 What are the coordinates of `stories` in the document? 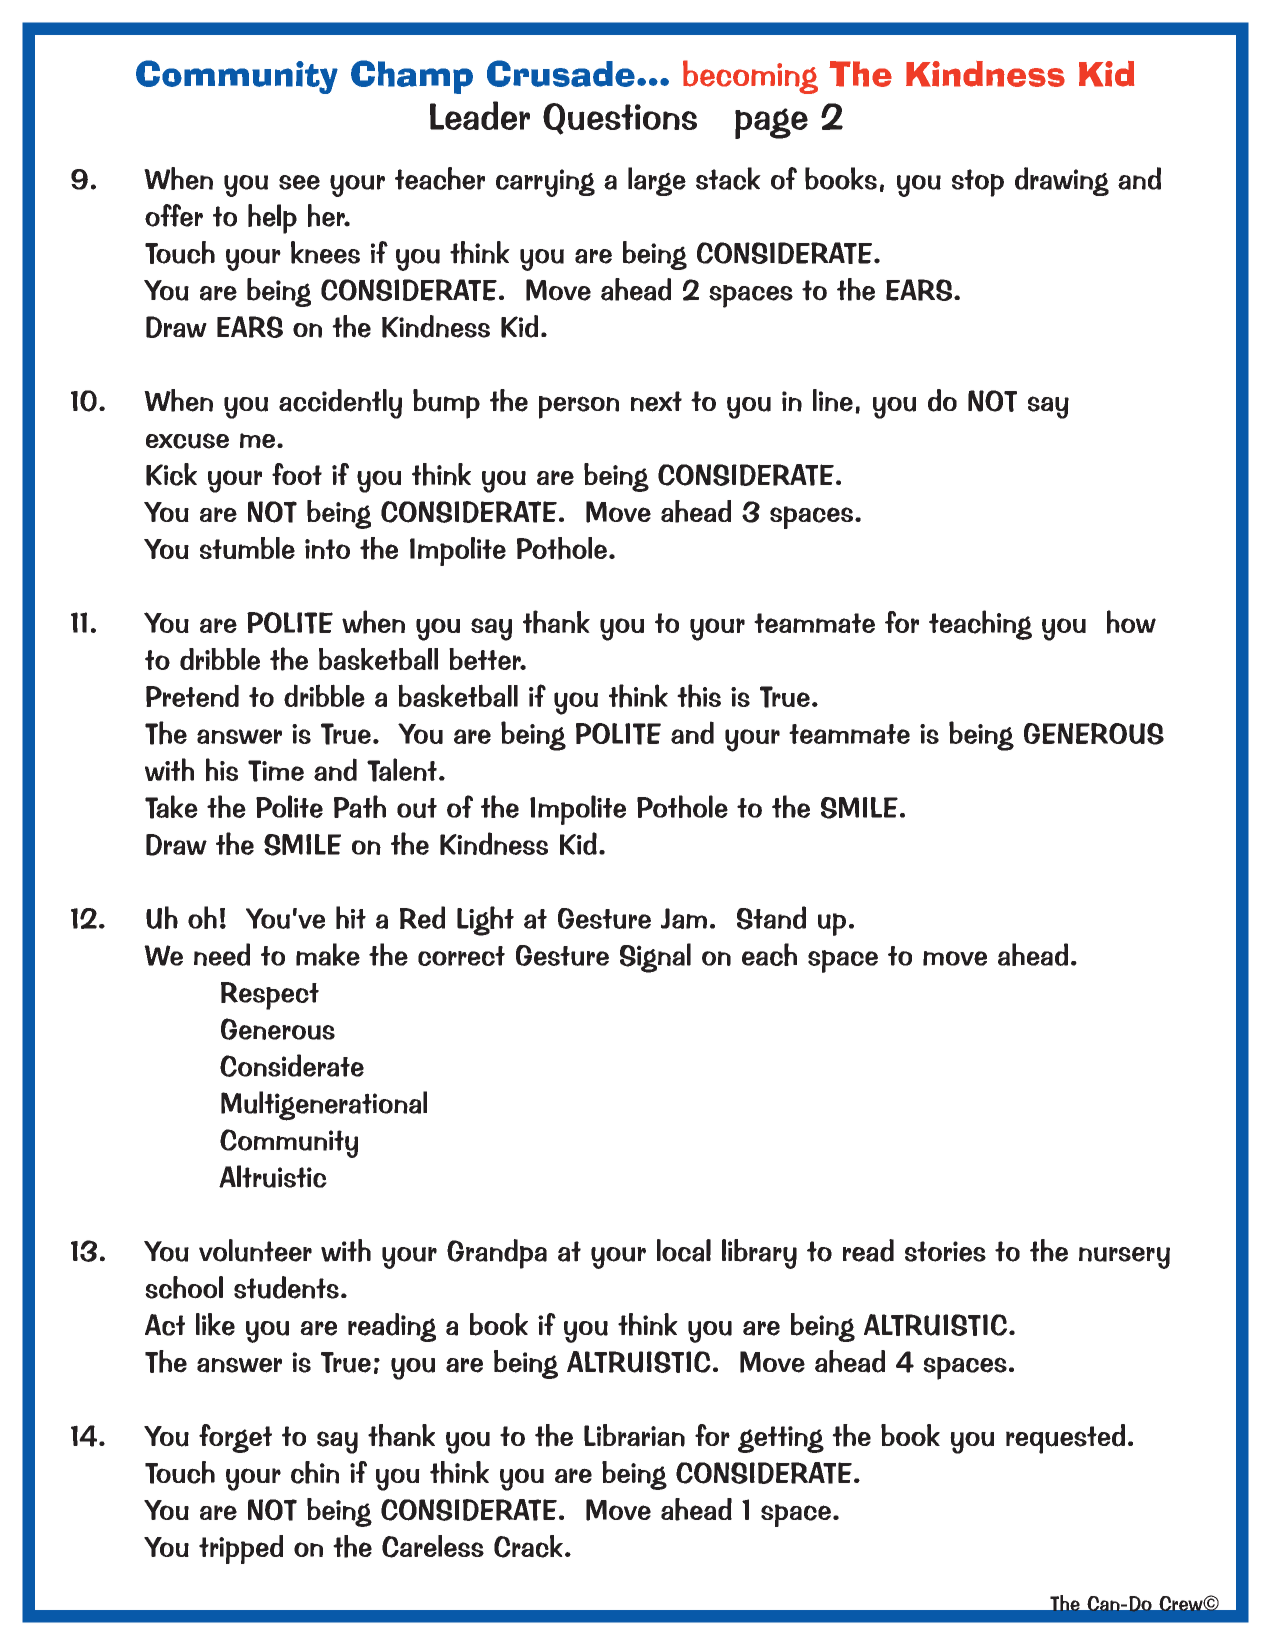 It's located at (945, 1251).
